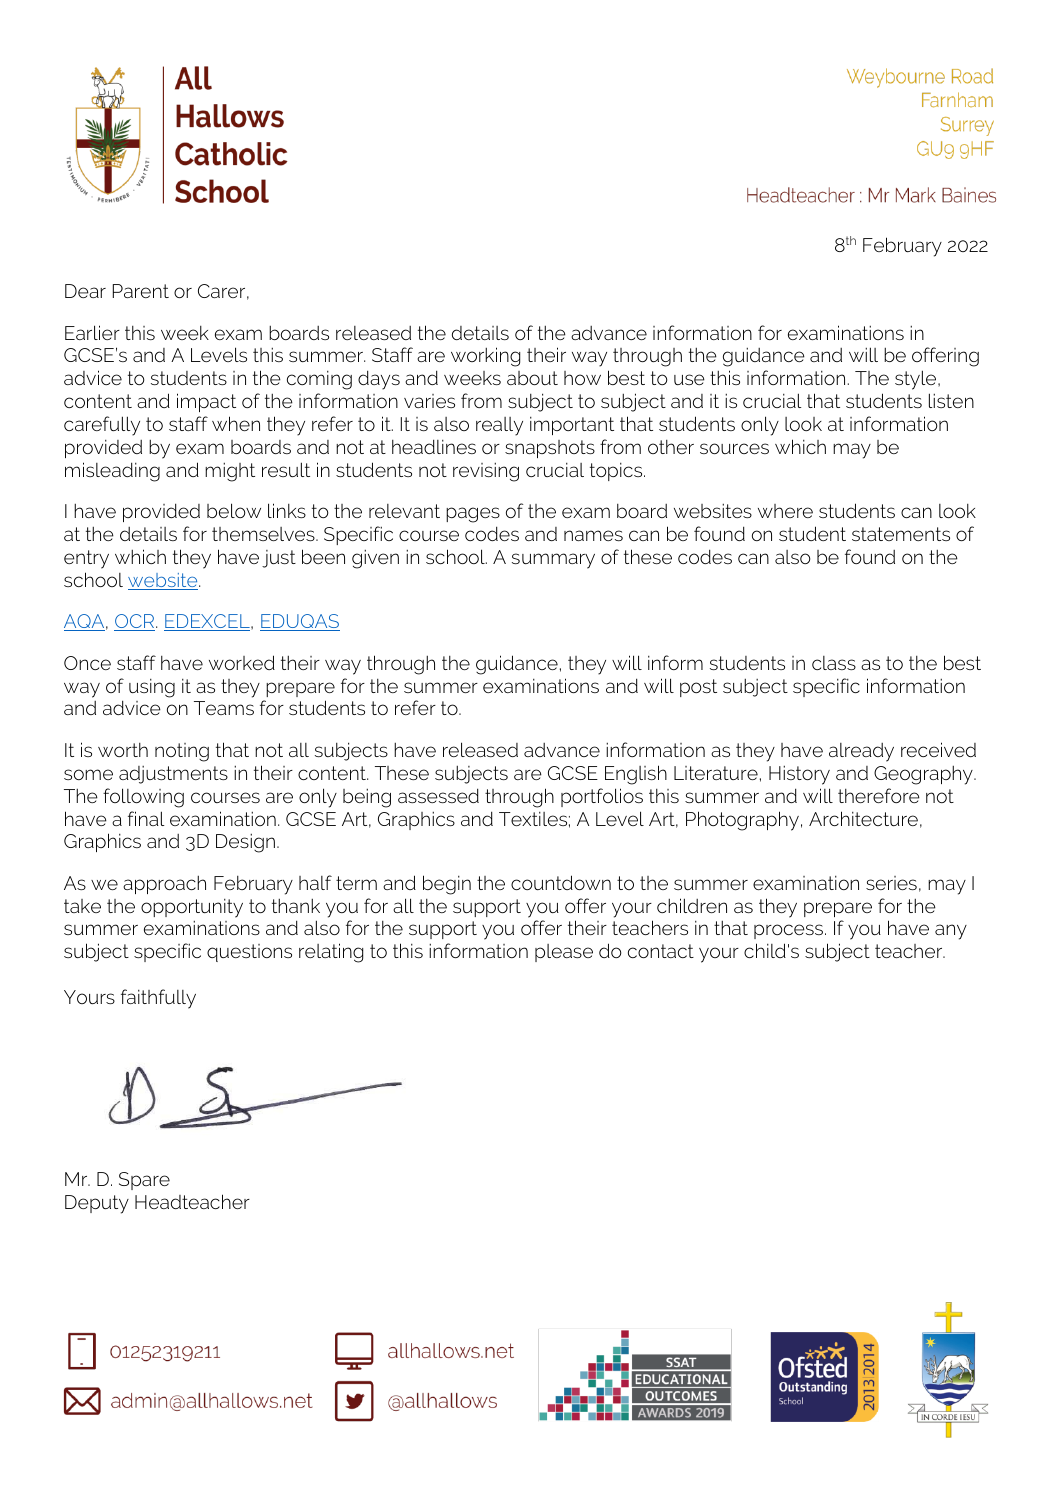  What do you see at coordinates (891, 883) in the page?
I see `series` at bounding box center [891, 883].
